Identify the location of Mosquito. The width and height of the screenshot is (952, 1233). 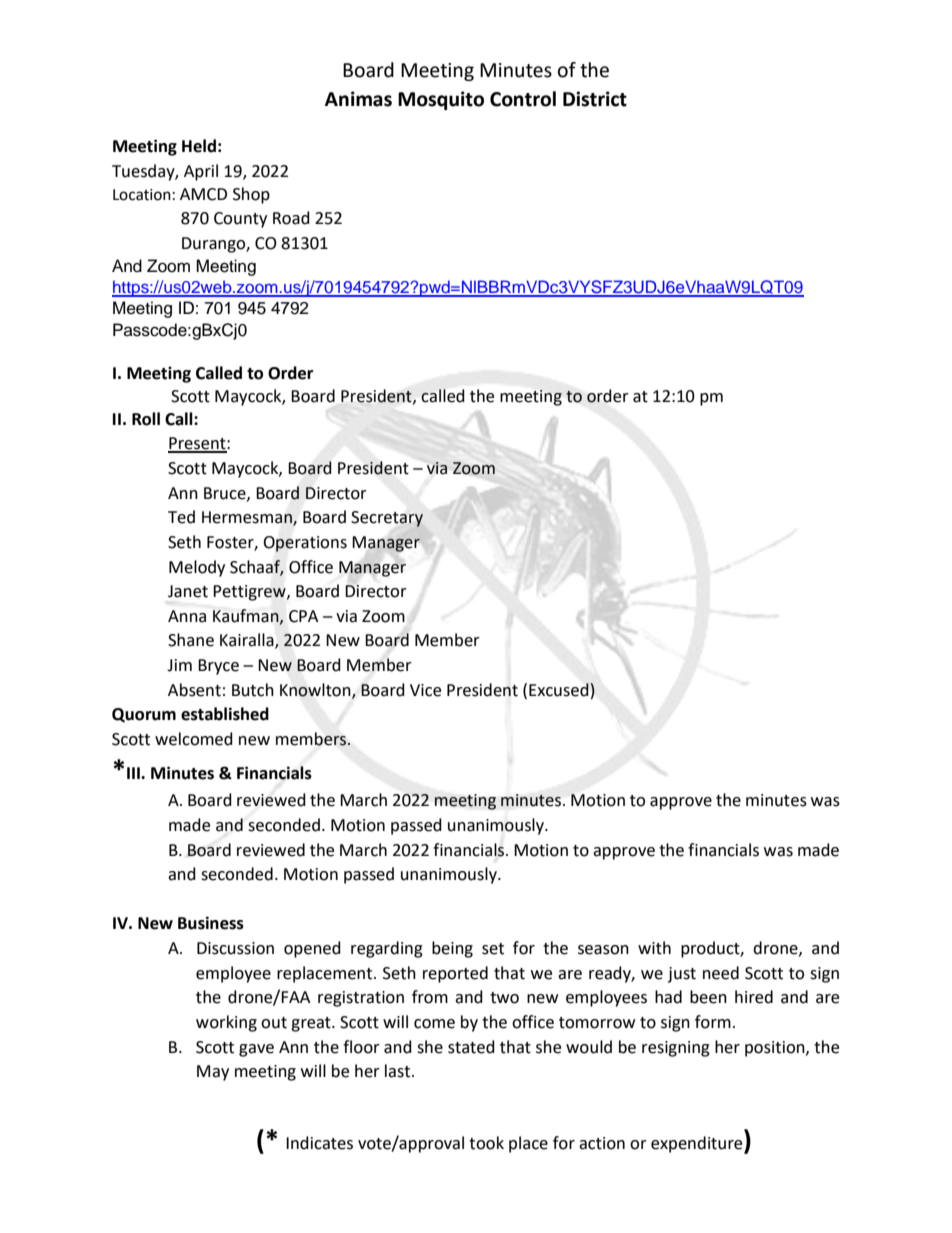
(441, 100).
